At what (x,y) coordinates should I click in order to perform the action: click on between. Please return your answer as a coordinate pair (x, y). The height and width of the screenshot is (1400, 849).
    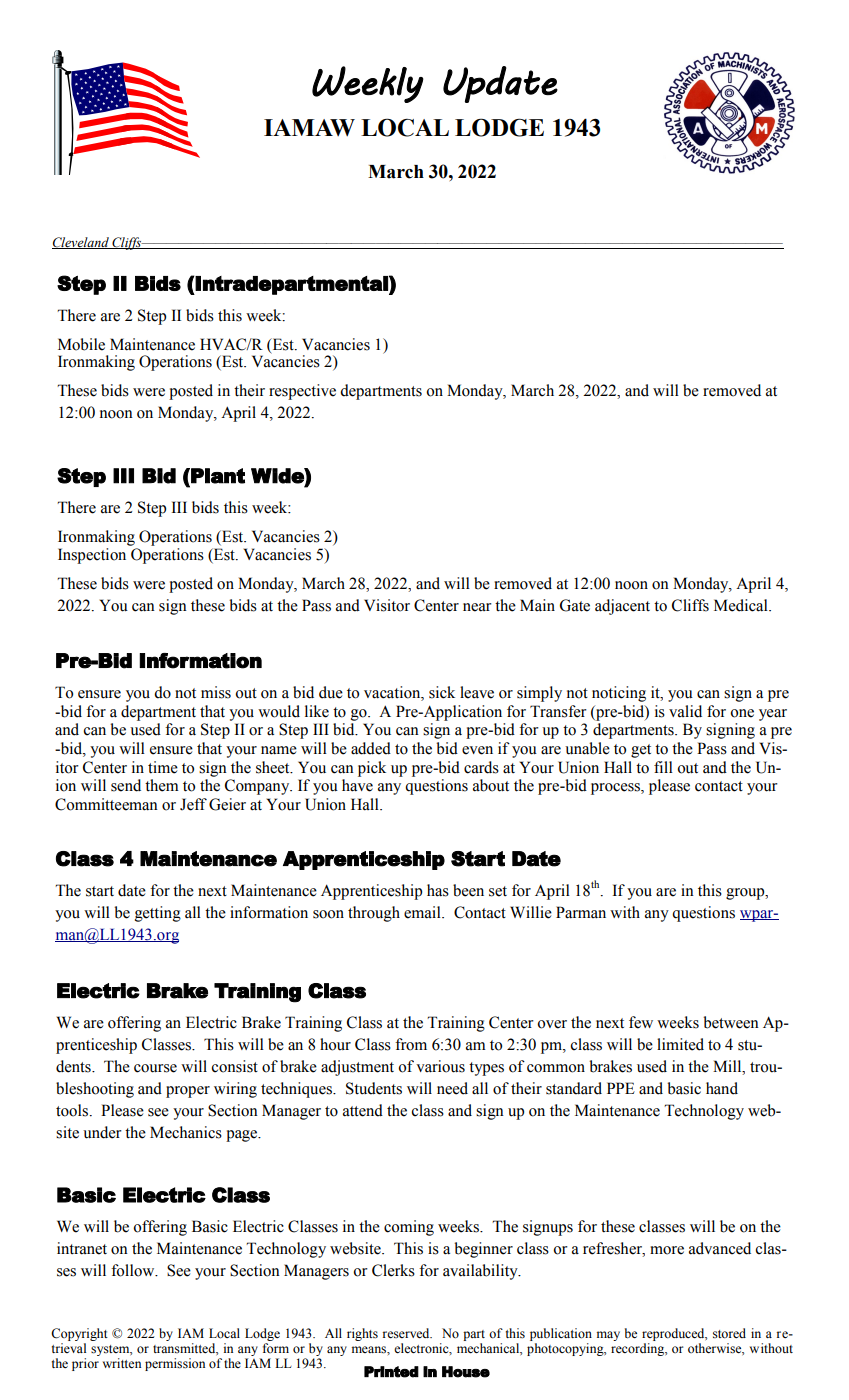
    Looking at the image, I should click on (731, 1022).
